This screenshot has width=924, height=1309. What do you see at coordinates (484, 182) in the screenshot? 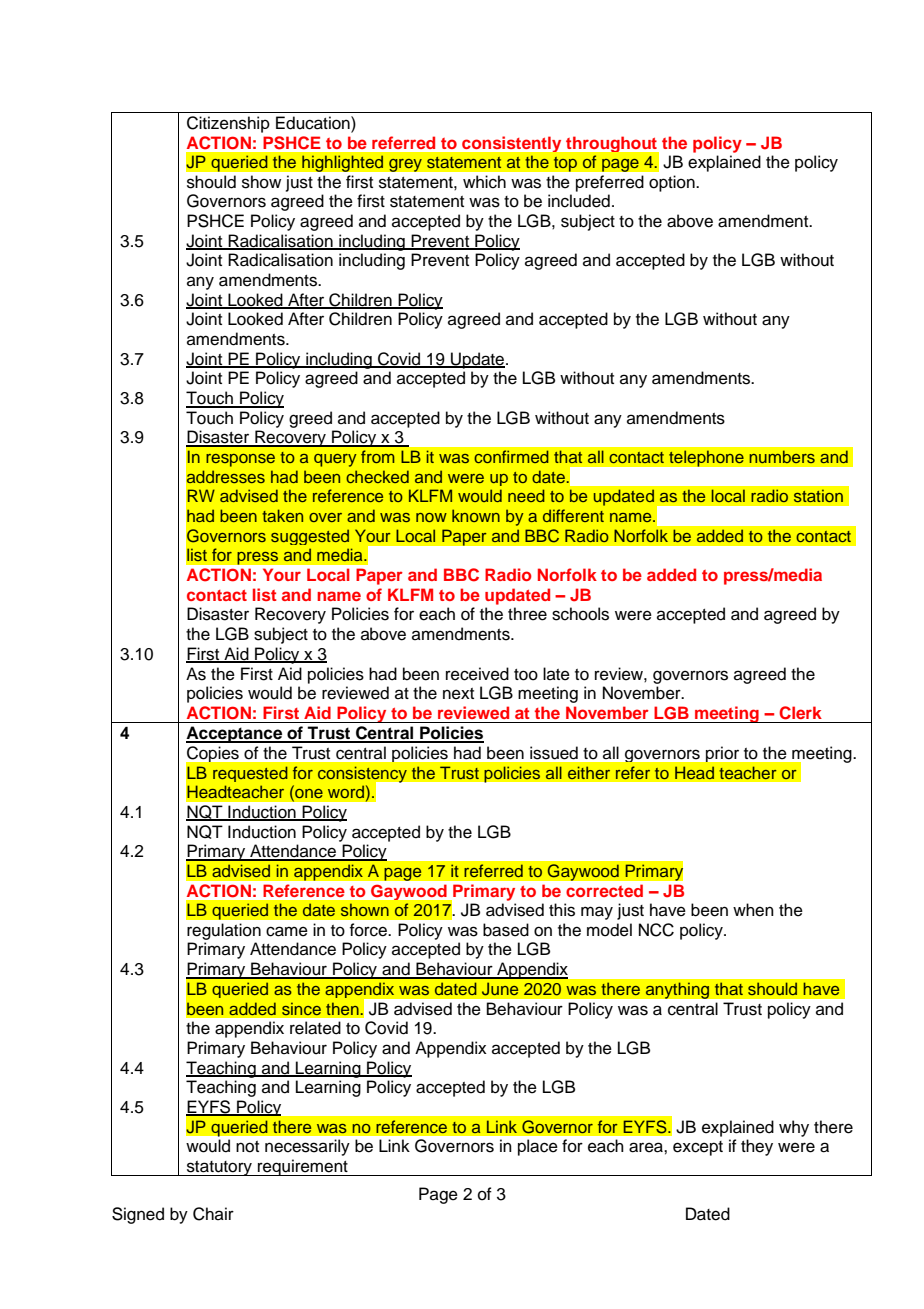
I see `which` at bounding box center [484, 182].
